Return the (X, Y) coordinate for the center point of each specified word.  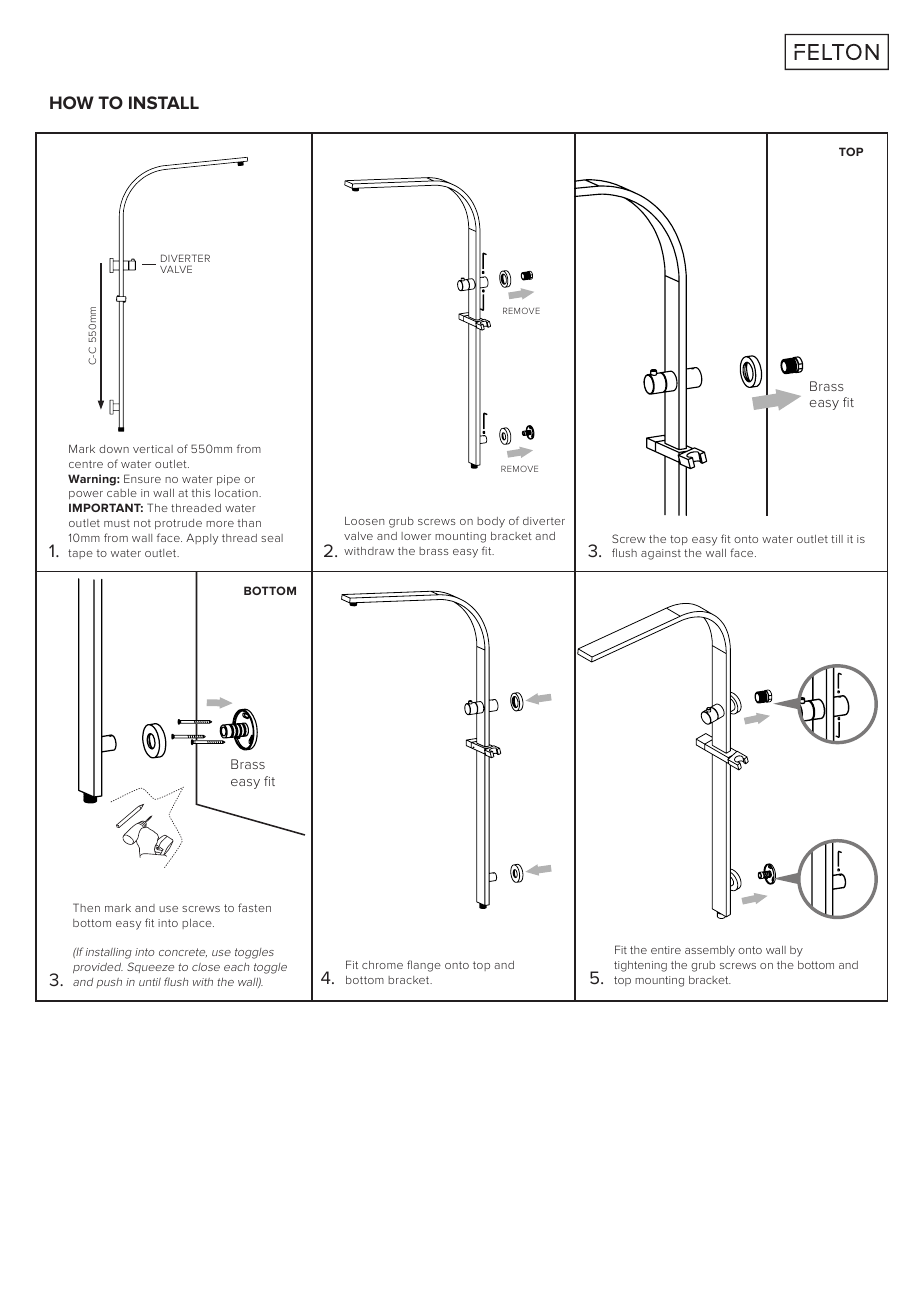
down (114, 449)
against (661, 554)
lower (416, 536)
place (198, 924)
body (491, 522)
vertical (153, 449)
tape (80, 554)
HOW (72, 102)
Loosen (364, 521)
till (837, 539)
